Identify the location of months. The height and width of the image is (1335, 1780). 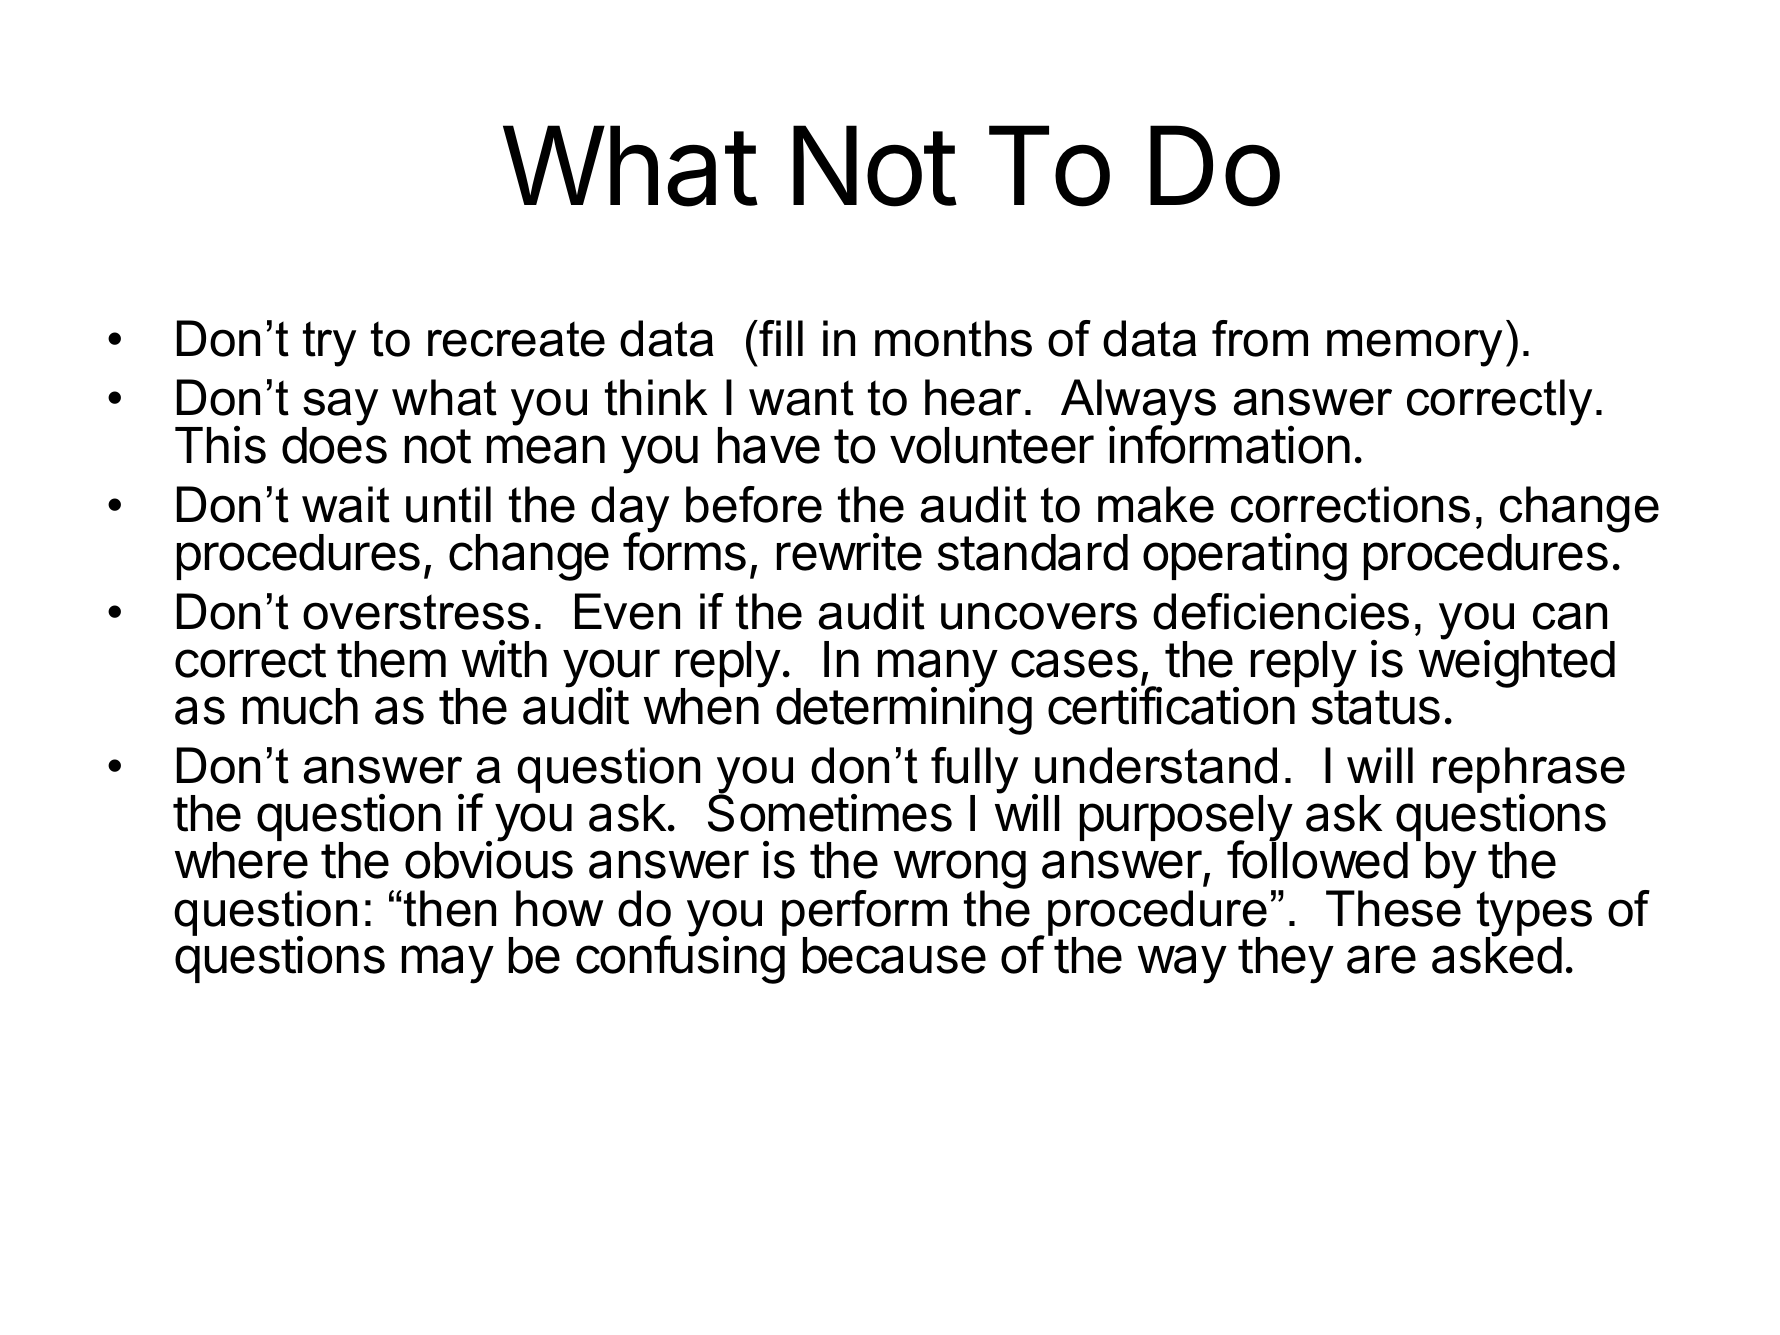
(953, 338).
